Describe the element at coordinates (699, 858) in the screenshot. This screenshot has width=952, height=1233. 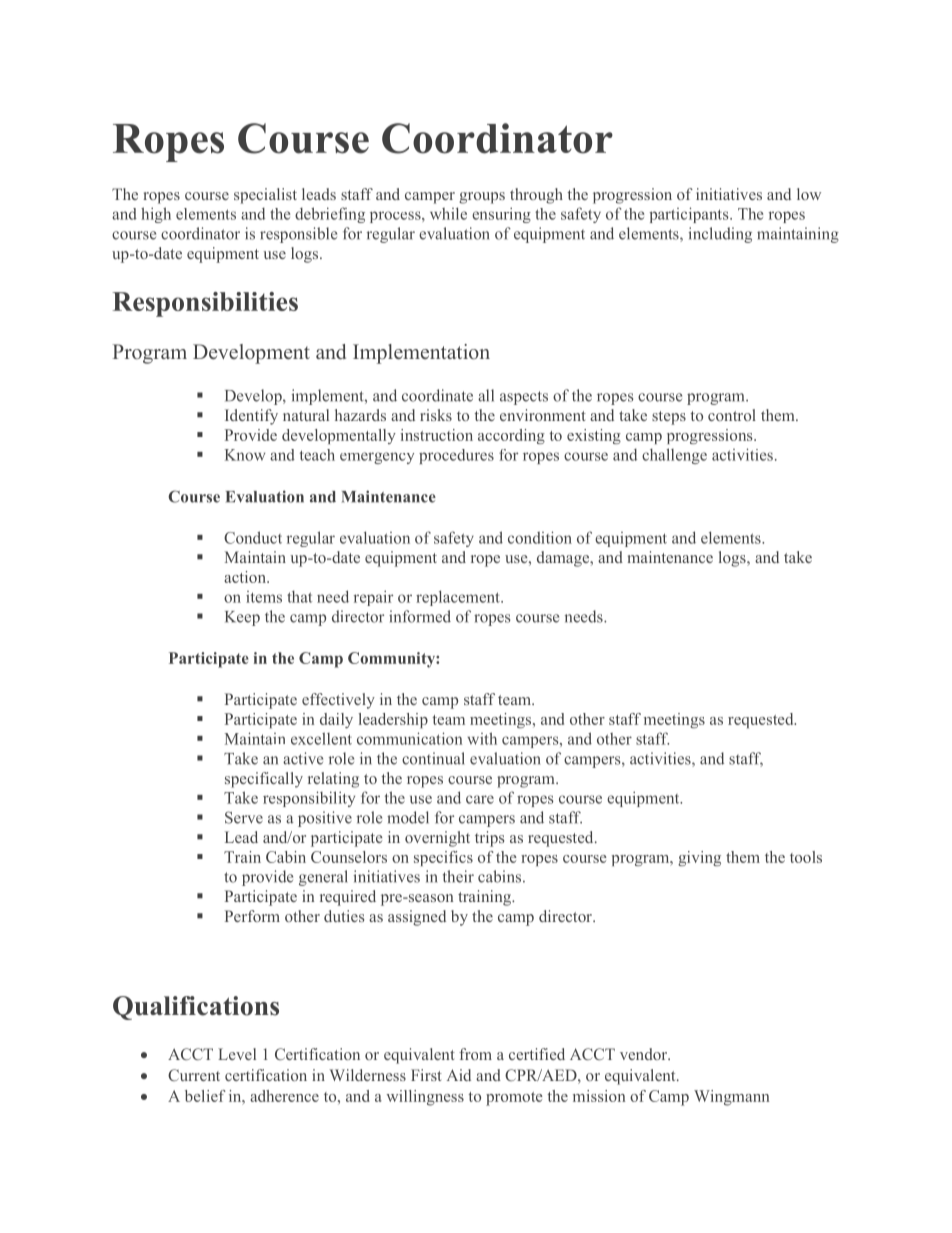
I see `giving` at that location.
